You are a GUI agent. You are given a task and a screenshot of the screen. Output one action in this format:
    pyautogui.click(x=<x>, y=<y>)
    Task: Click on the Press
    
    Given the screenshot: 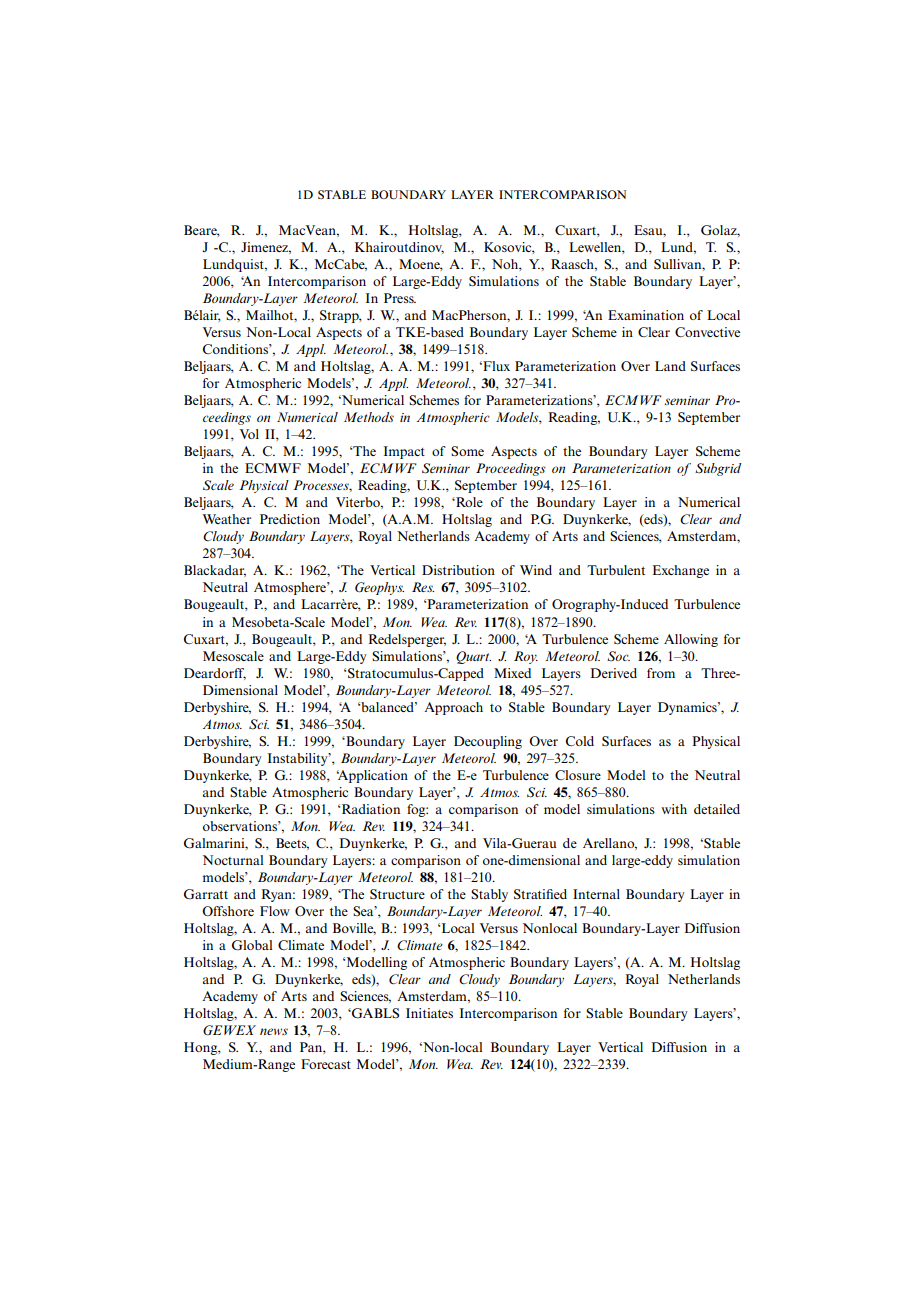 What is the action you would take?
    pyautogui.click(x=400, y=298)
